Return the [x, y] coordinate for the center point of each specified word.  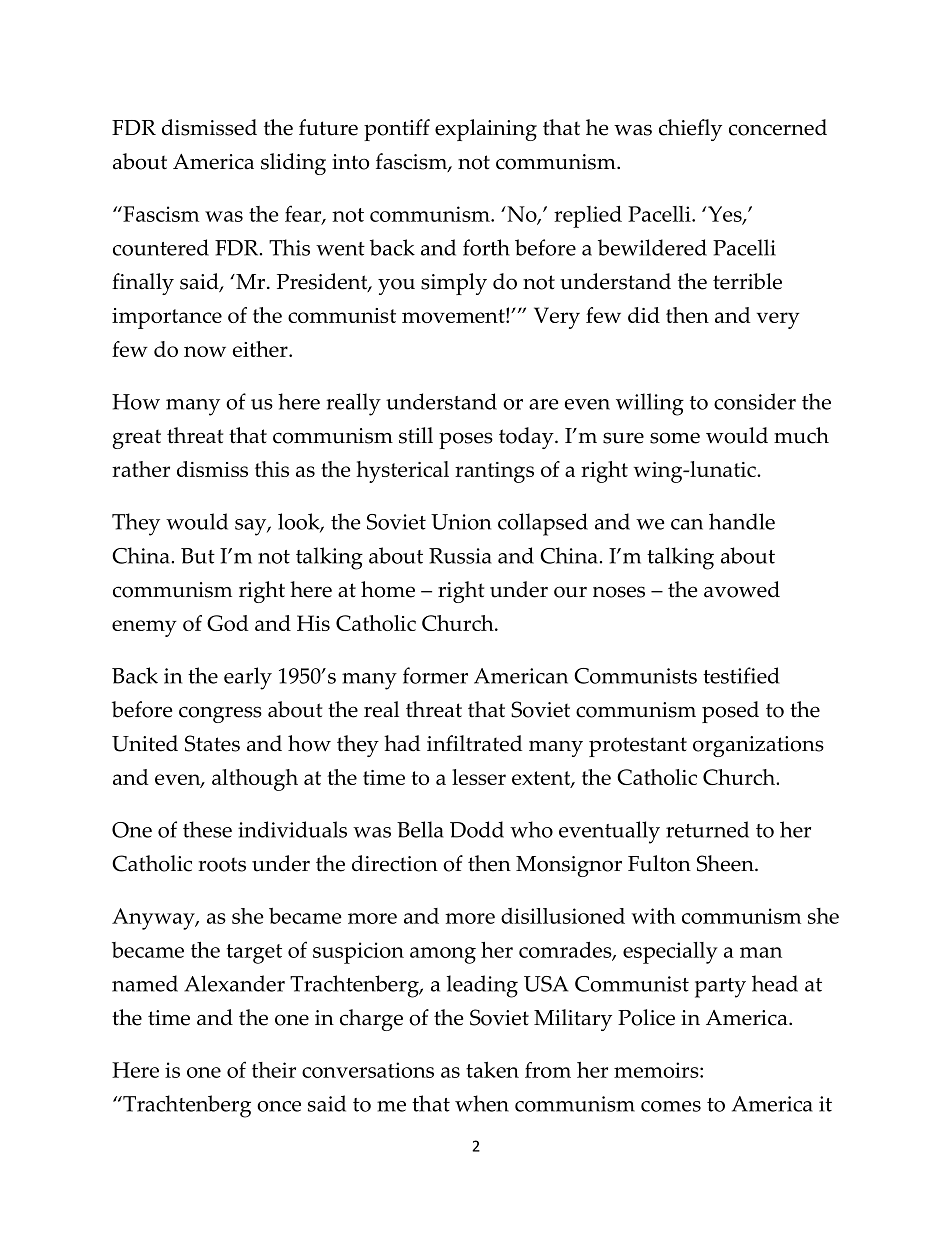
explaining [486, 130]
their [274, 1070]
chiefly [690, 130]
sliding [293, 164]
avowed [742, 589]
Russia [460, 556]
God [228, 623]
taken [492, 1070]
